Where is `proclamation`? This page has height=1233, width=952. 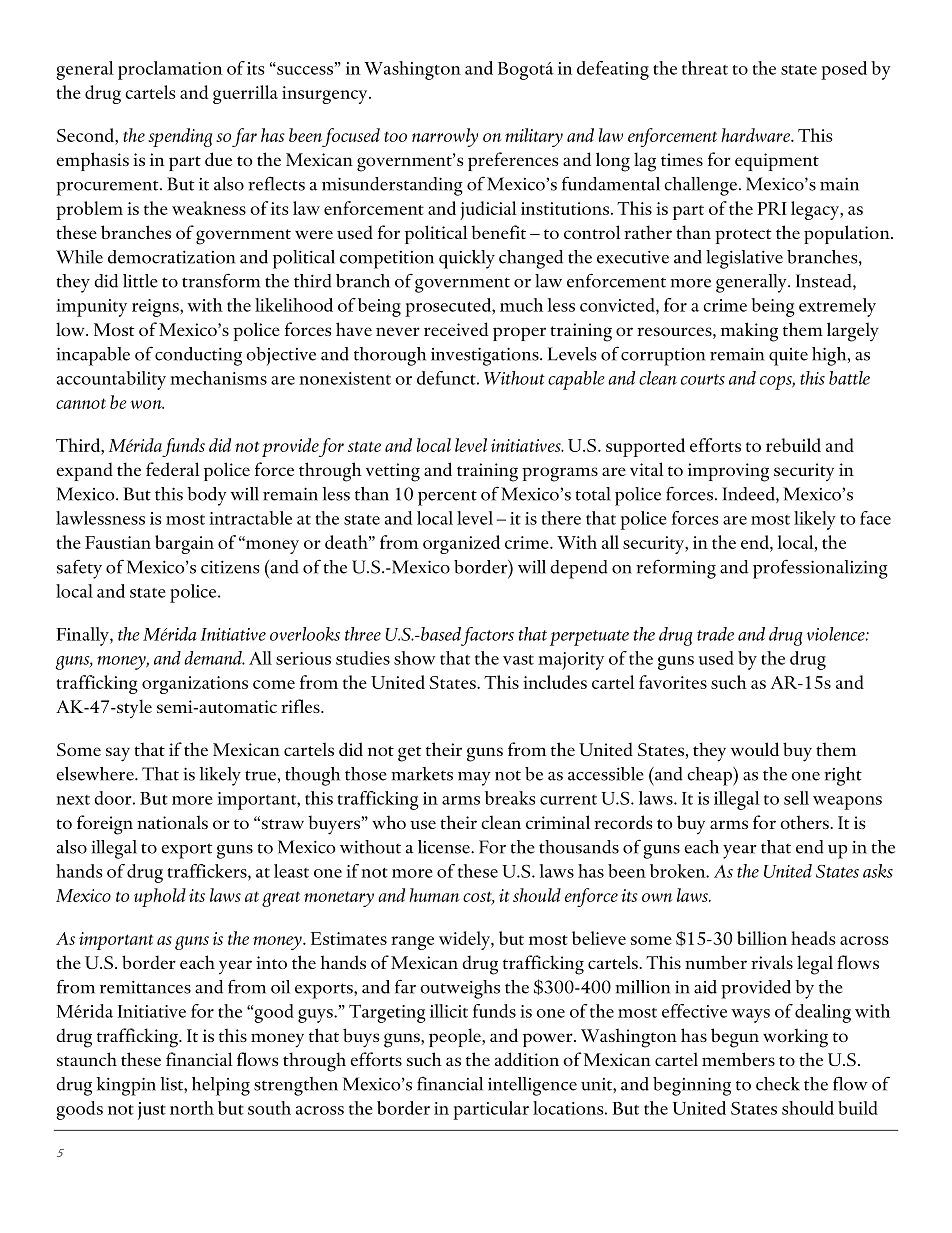
proclamation is located at coordinates (170, 70).
